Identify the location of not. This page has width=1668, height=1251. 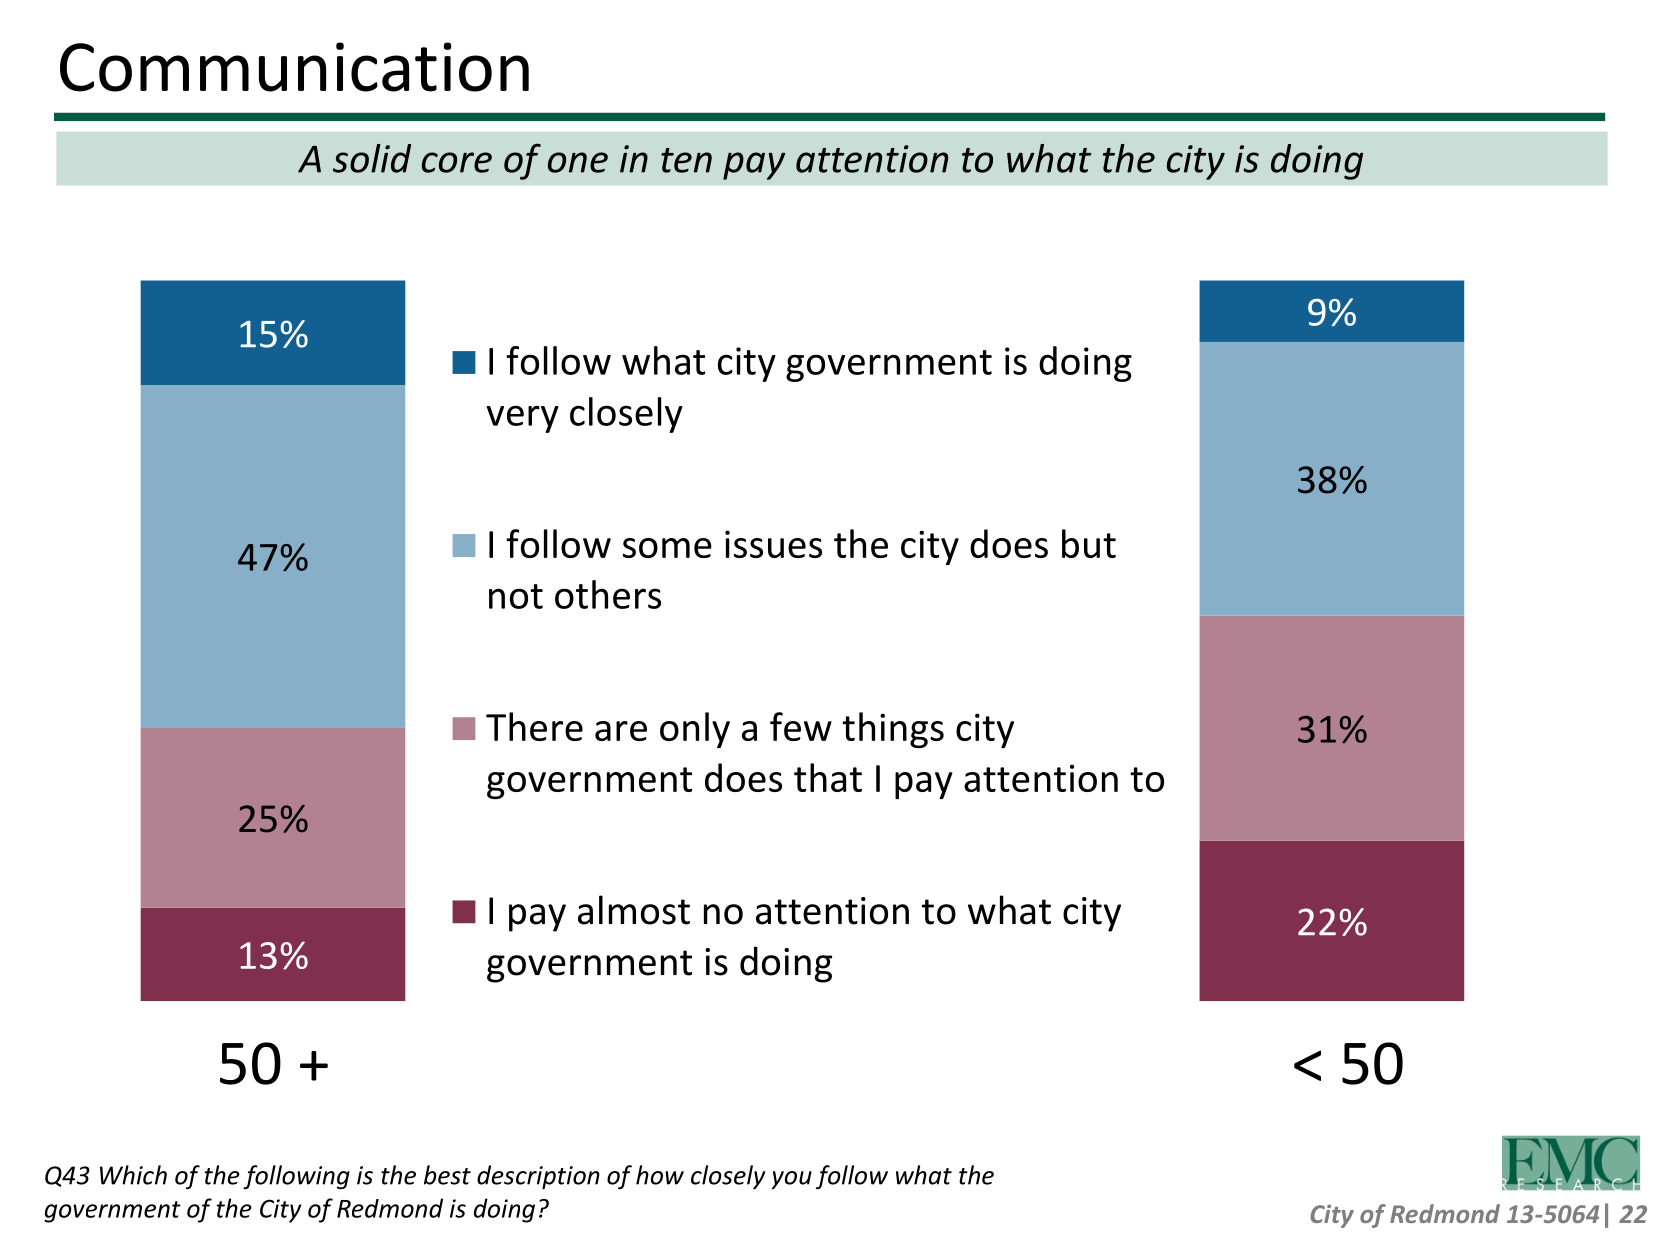
(516, 596).
